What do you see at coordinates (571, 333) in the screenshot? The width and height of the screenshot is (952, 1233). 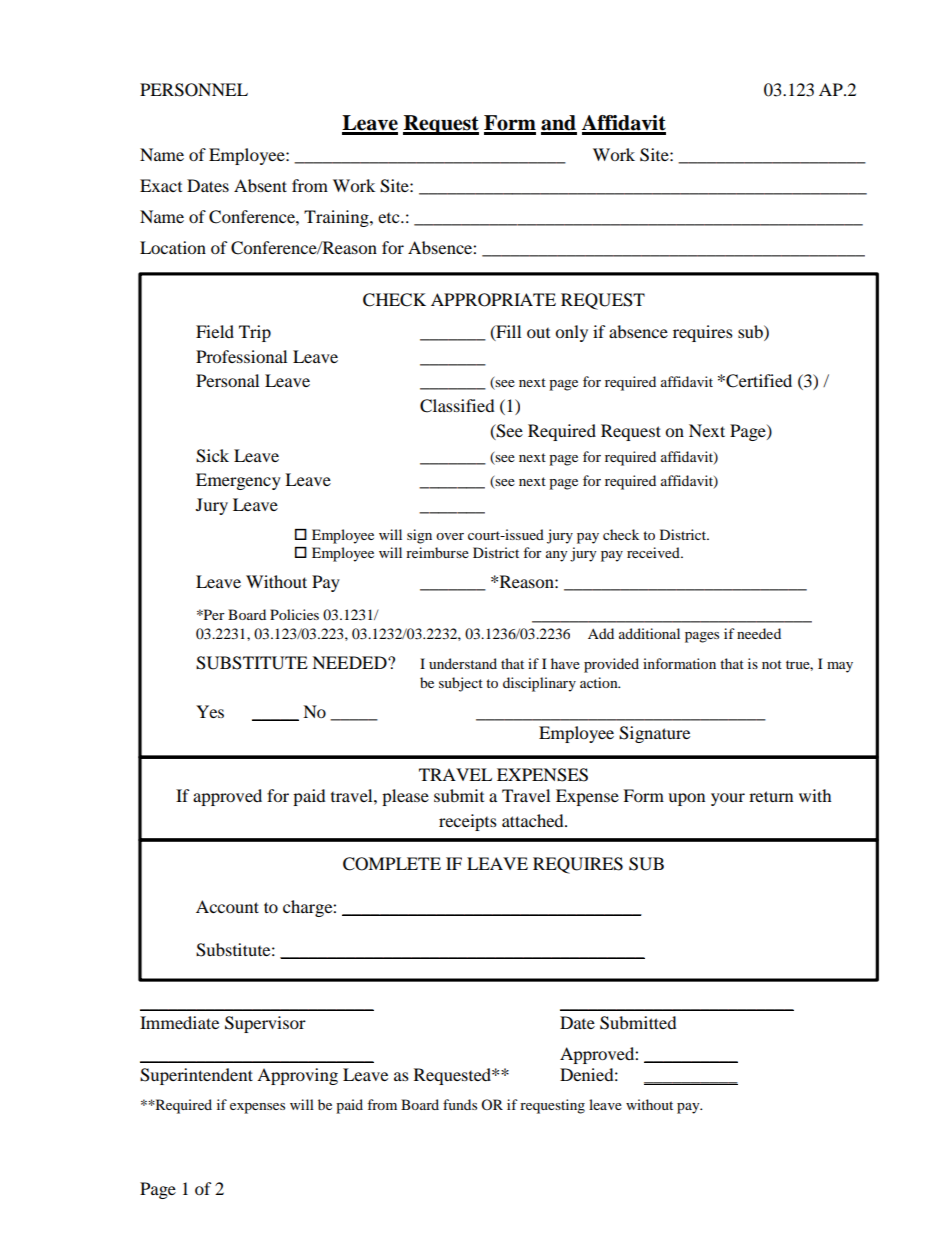 I see `only` at bounding box center [571, 333].
